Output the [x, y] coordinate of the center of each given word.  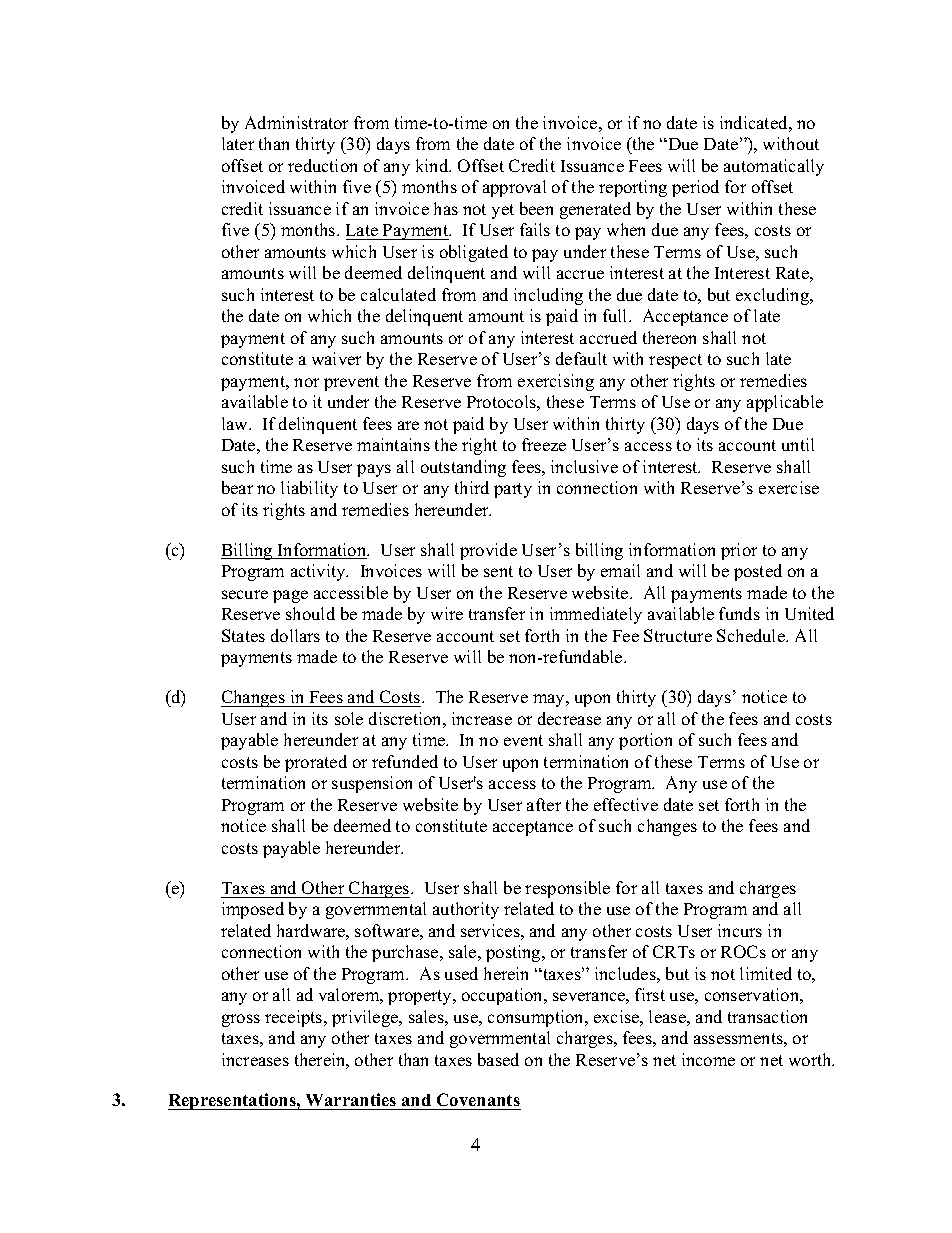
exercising [556, 382]
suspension [372, 784]
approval [514, 188]
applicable [785, 403]
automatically [774, 167]
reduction [322, 165]
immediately [596, 615]
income [708, 1059]
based [498, 1059]
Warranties [351, 1099]
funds [739, 613]
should [310, 613]
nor [306, 382]
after [544, 804]
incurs [740, 930]
